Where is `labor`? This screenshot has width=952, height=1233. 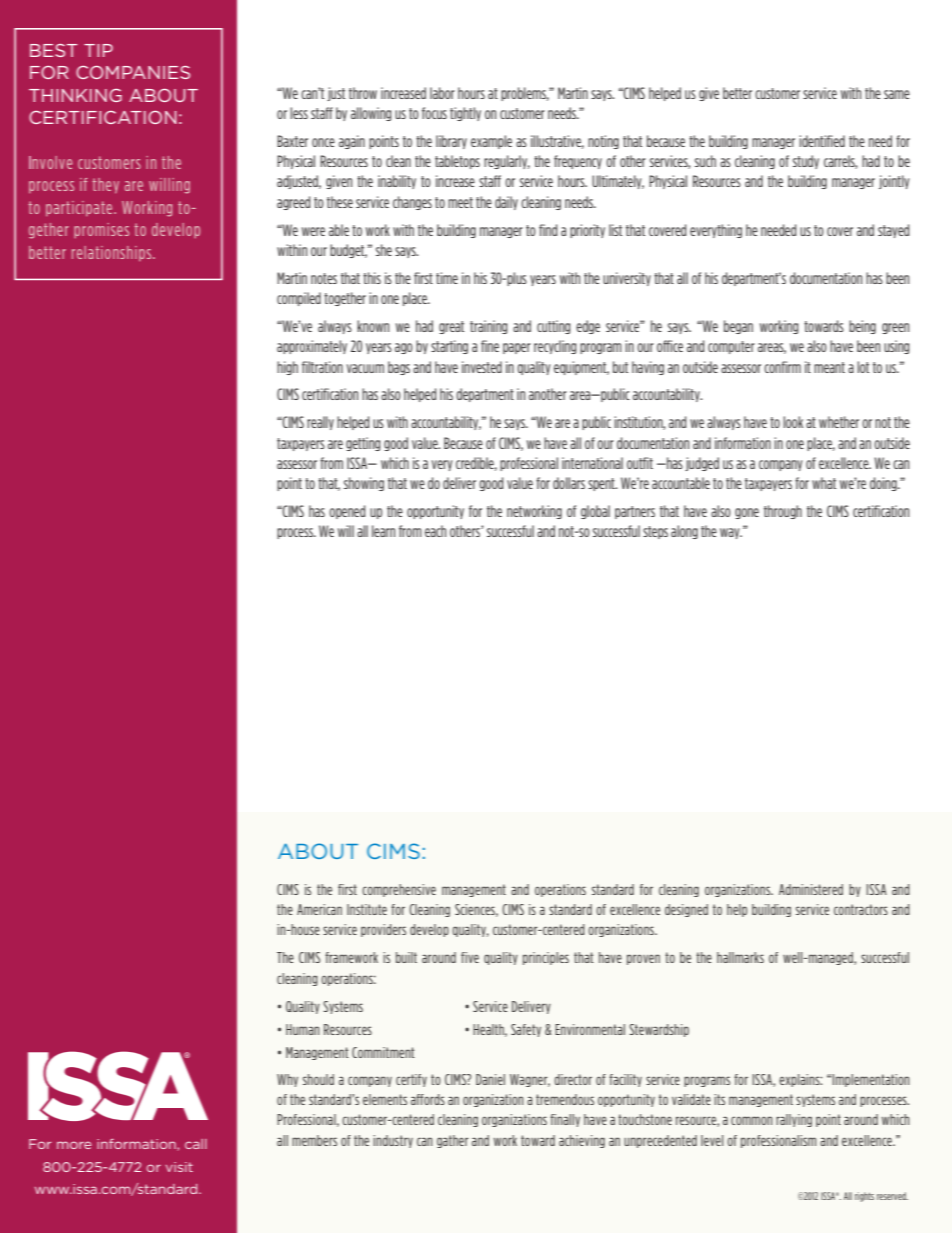 labor is located at coordinates (442, 93).
